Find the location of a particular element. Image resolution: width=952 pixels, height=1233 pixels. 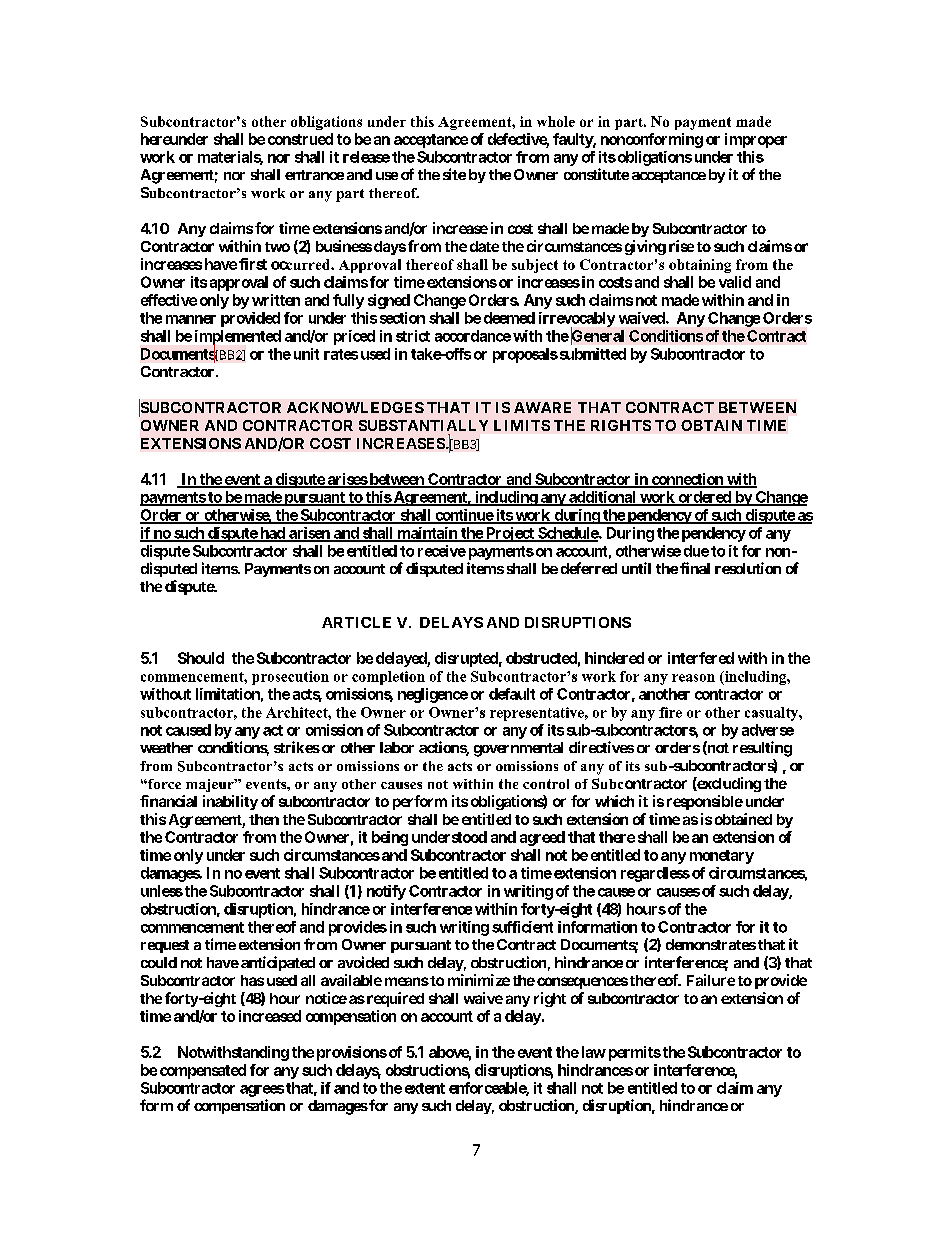

connection is located at coordinates (687, 480).
